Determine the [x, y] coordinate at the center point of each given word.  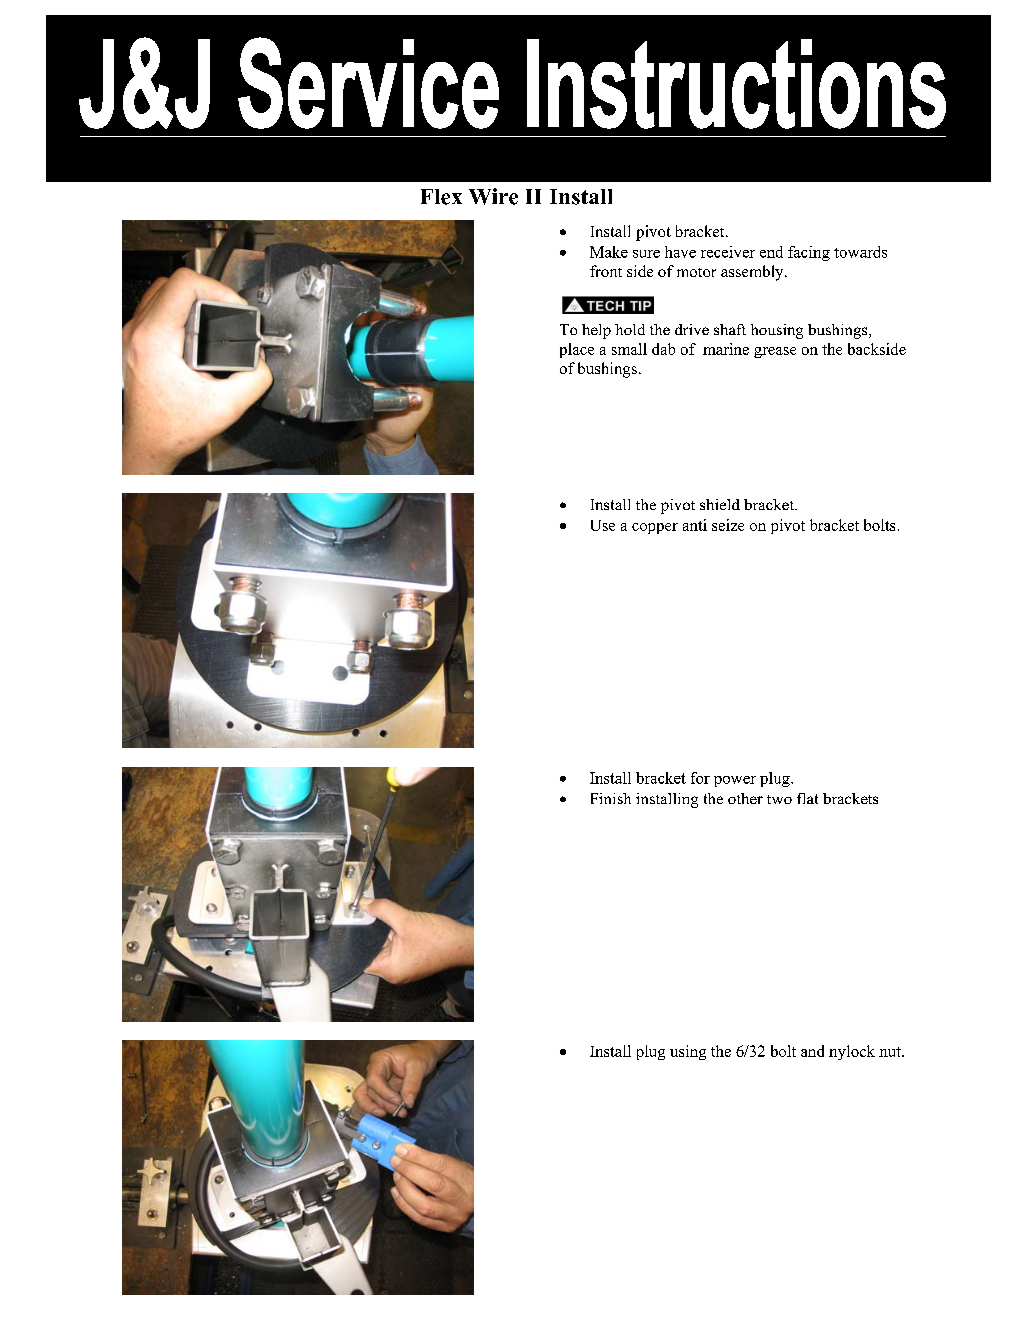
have [680, 252]
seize [728, 525]
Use [603, 525]
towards [860, 252]
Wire [493, 196]
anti [695, 525]
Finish [611, 798]
